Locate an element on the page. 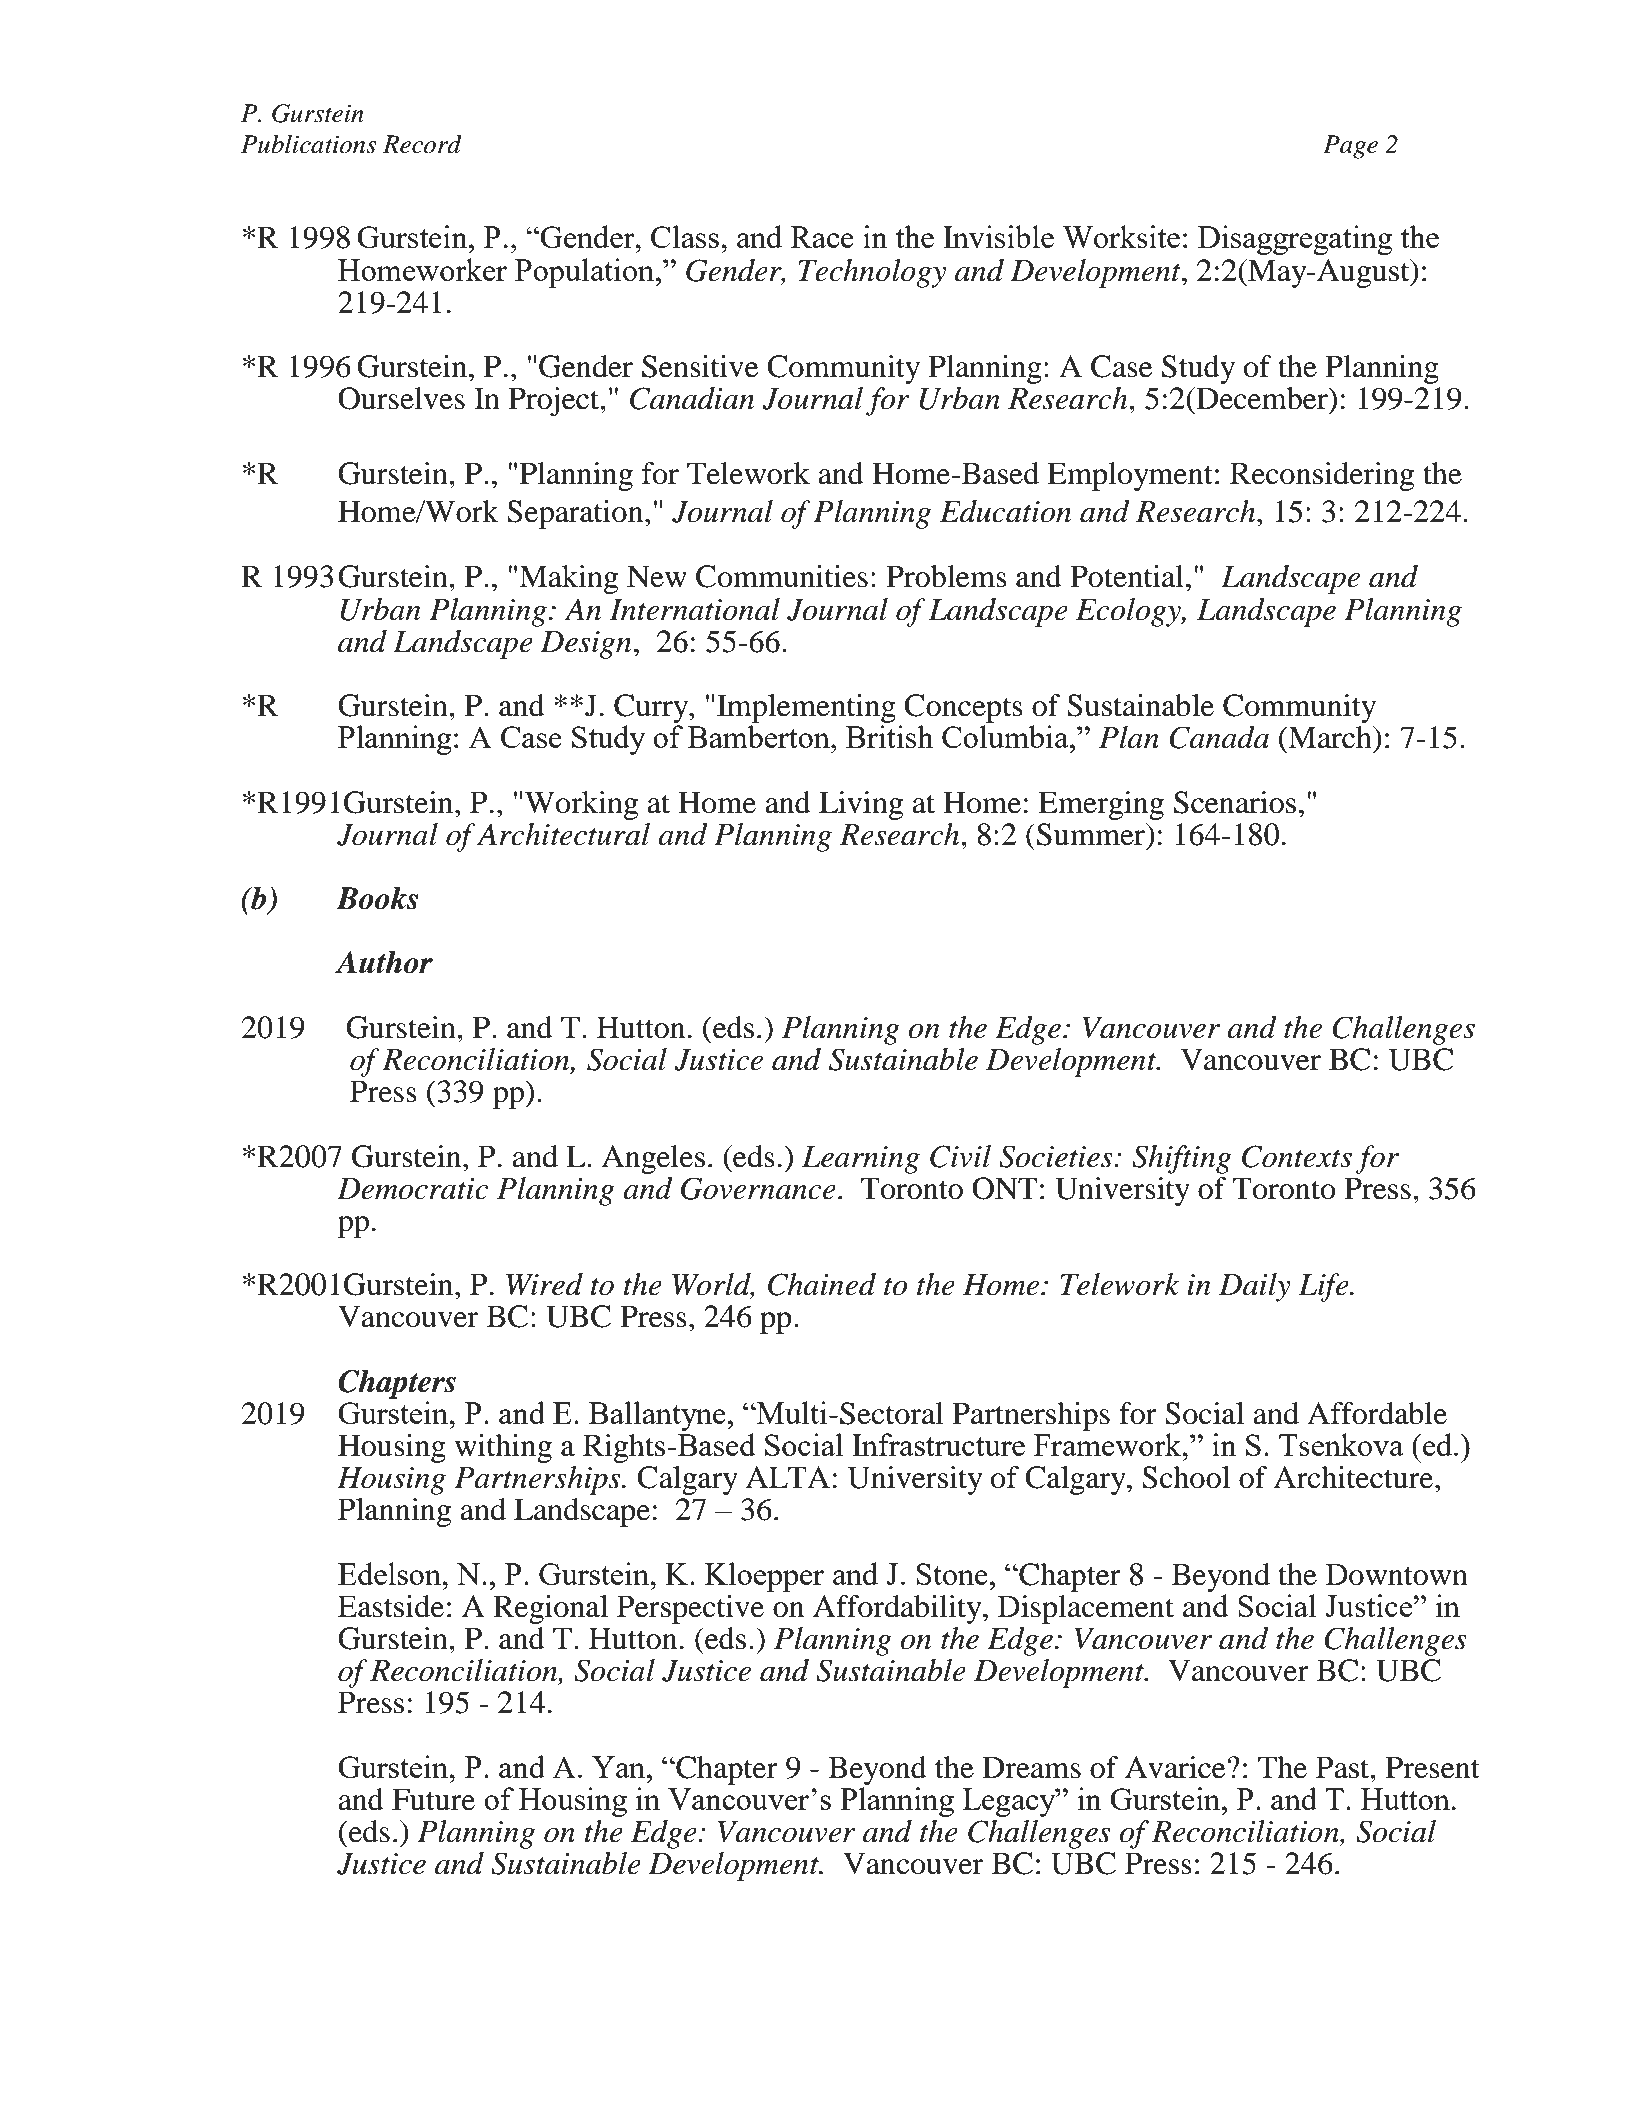 This image has width=1640, height=2123. Author is located at coordinates (384, 962).
